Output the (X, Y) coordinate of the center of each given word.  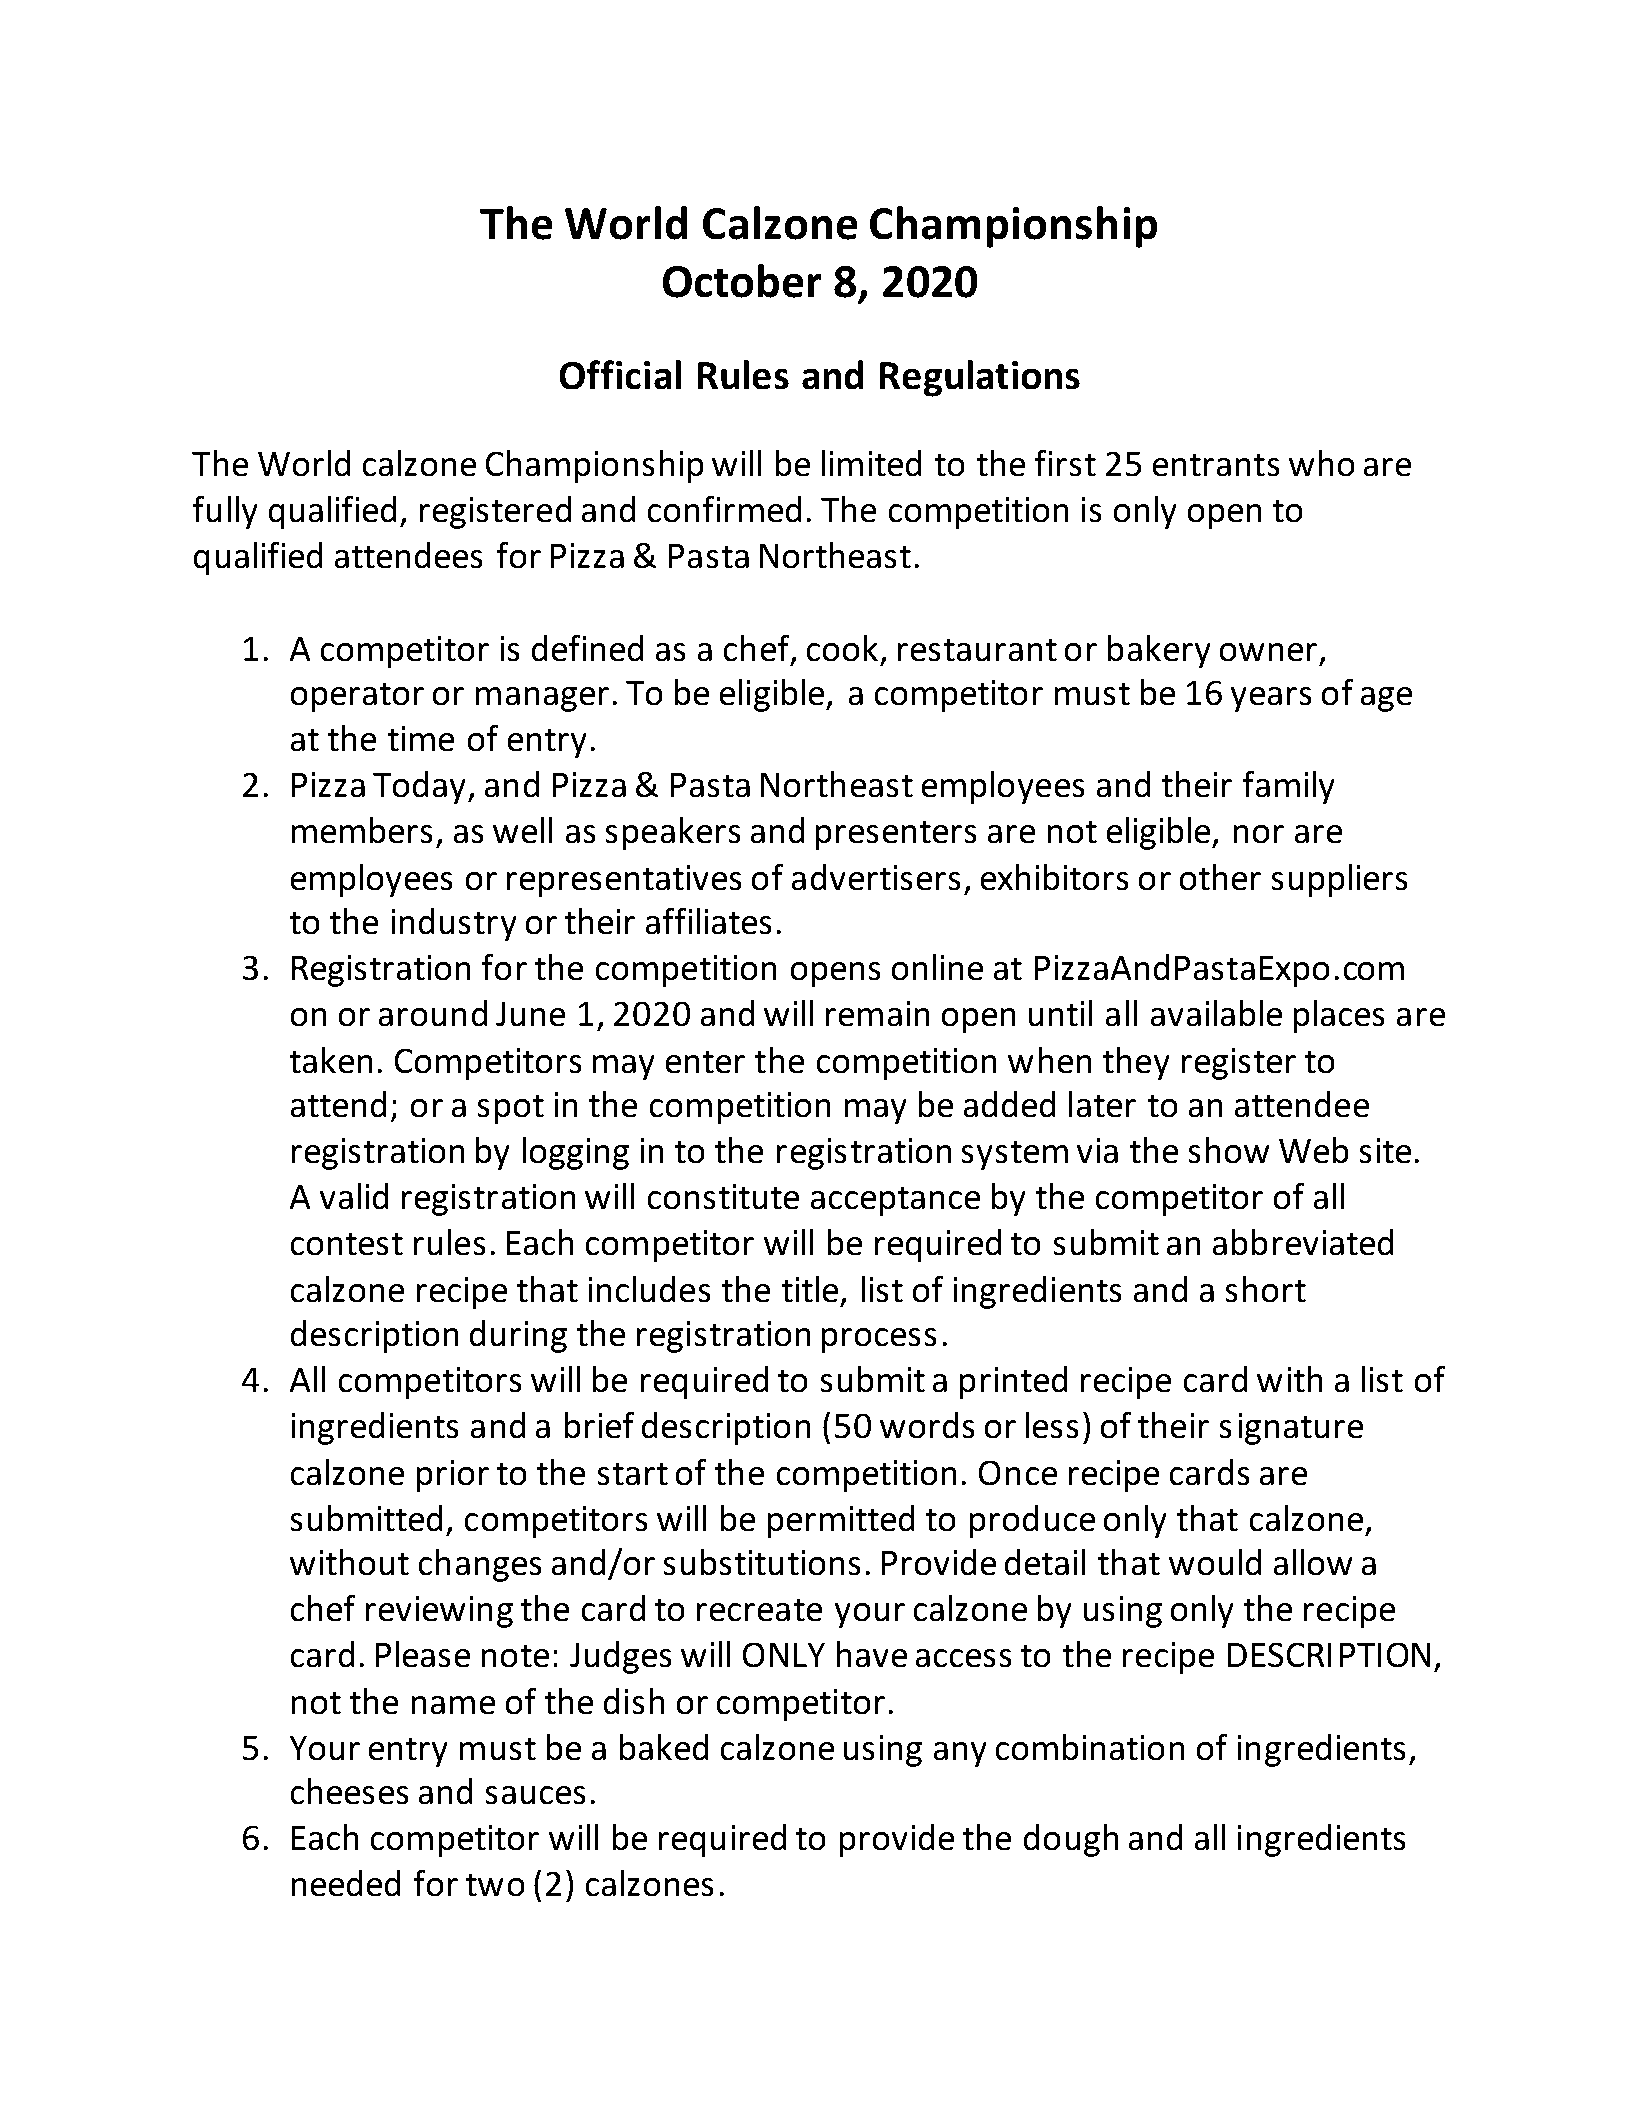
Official (620, 375)
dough (1071, 1840)
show (1229, 1150)
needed (346, 1883)
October (742, 281)
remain (878, 1014)
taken (331, 1060)
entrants (1216, 465)
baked (664, 1747)
